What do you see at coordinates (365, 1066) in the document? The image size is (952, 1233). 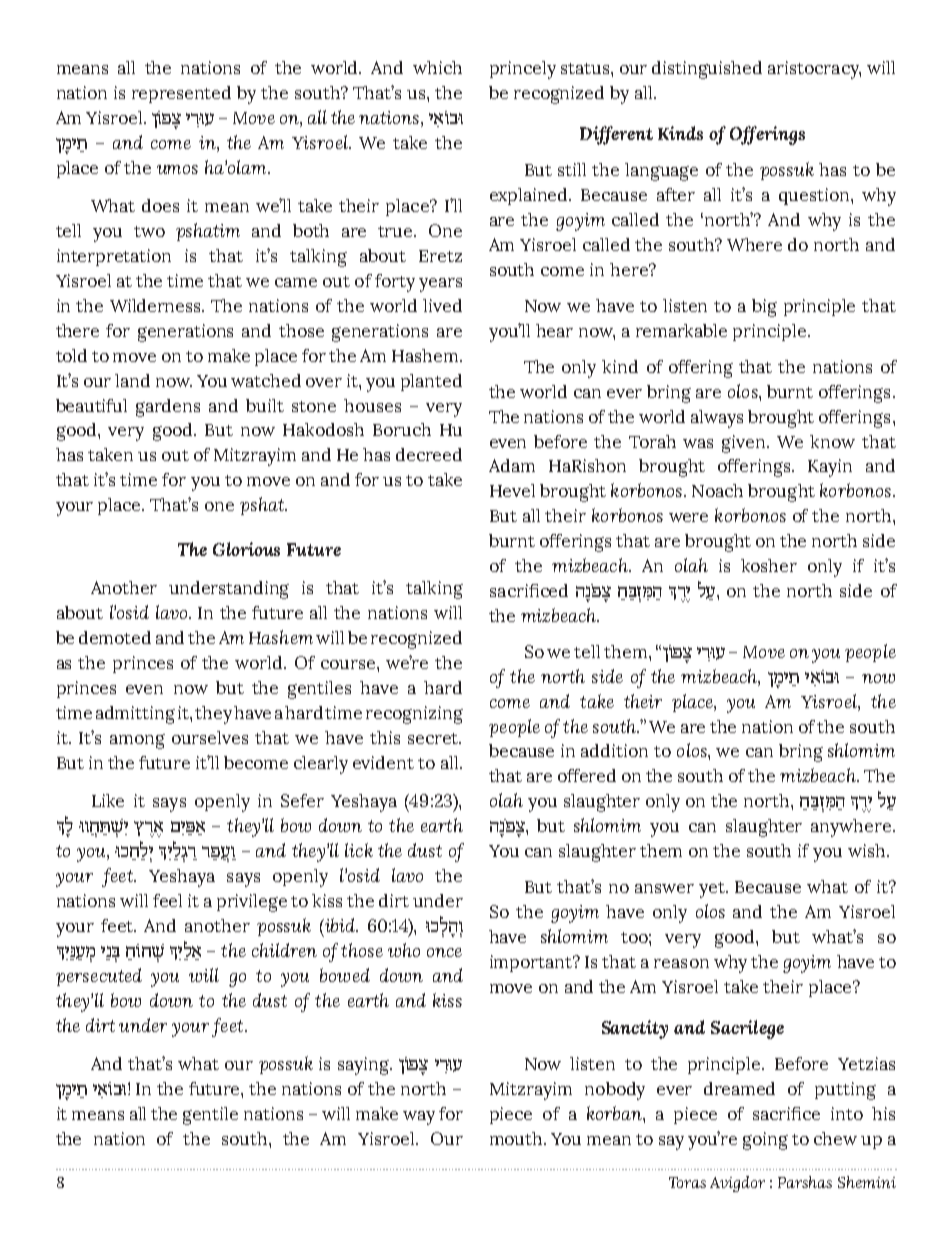 I see `saying` at bounding box center [365, 1066].
